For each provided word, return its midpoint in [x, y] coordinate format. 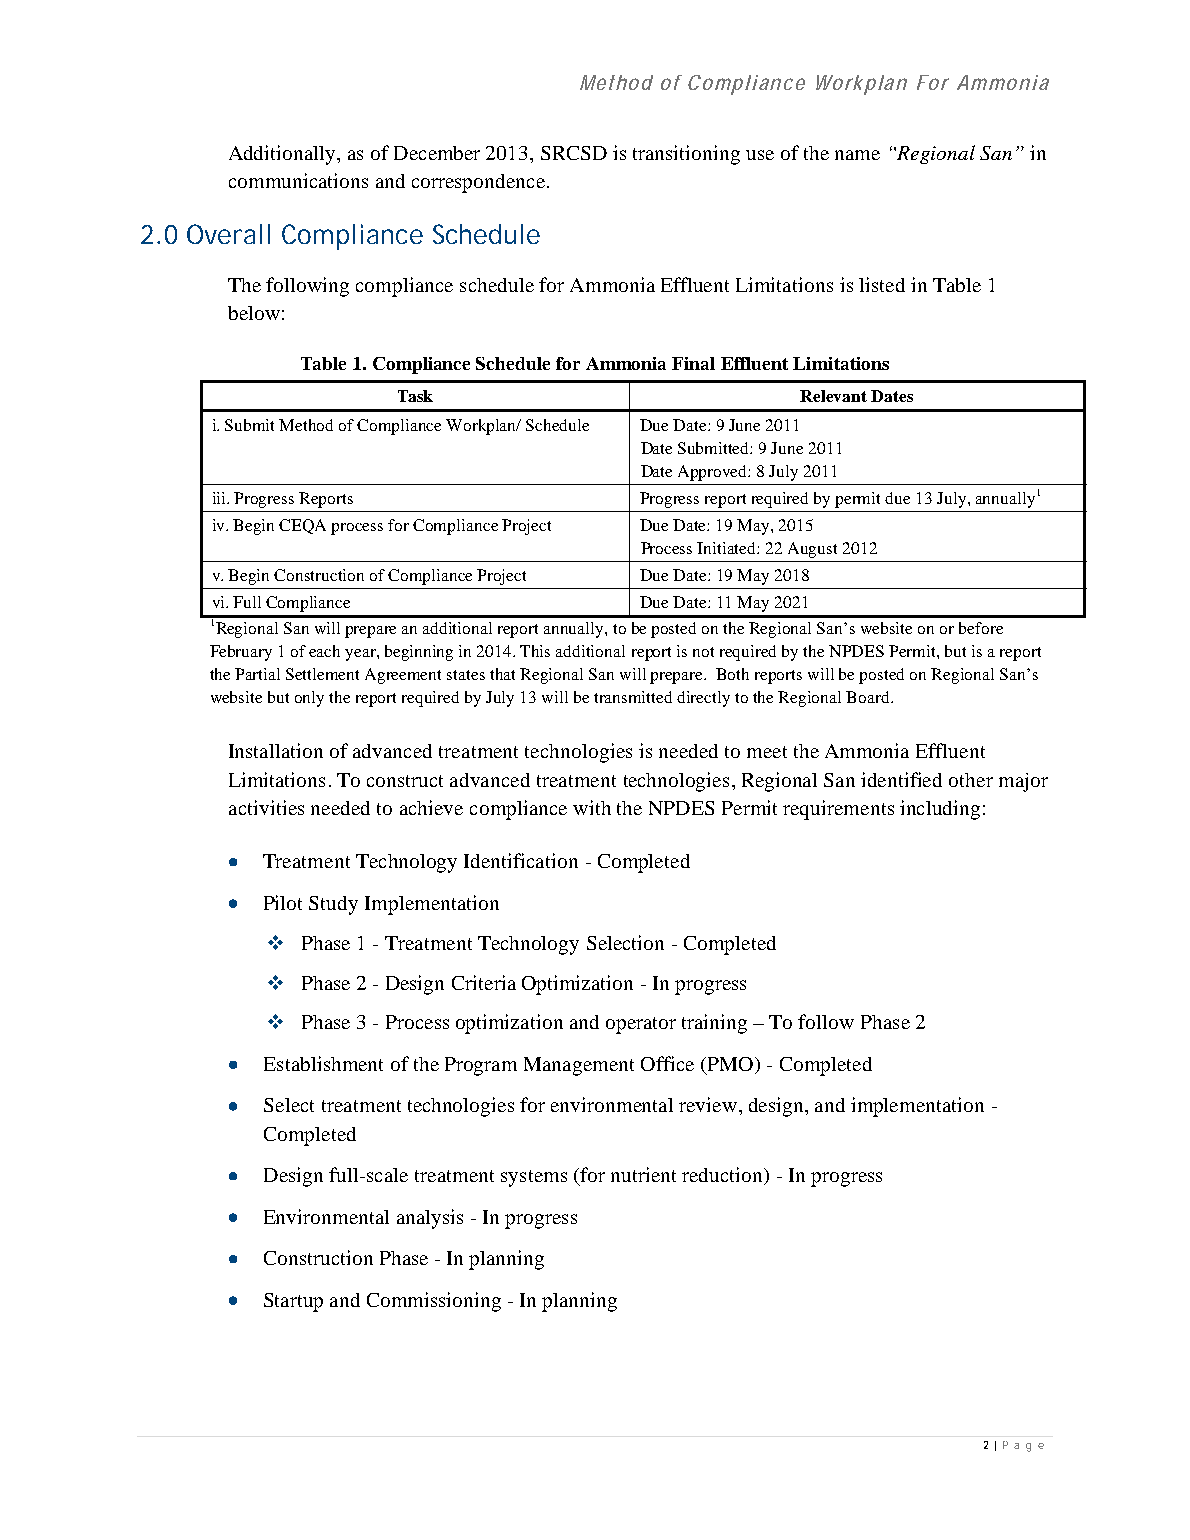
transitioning [686, 155]
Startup [293, 1302]
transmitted [633, 697]
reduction [723, 1176]
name [857, 155]
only [309, 699]
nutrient [643, 1174]
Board [869, 697]
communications [298, 180]
